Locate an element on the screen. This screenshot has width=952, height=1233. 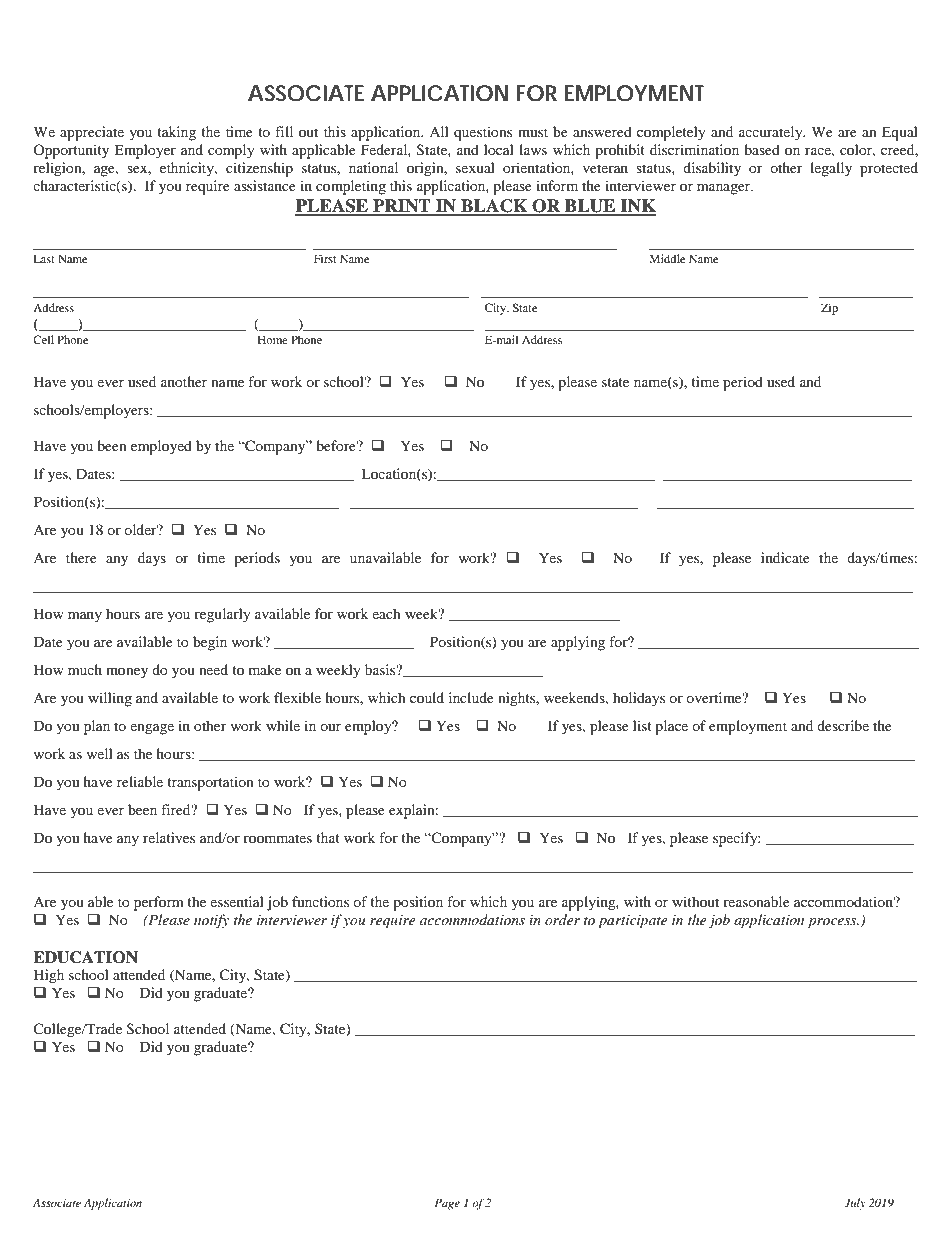
July is located at coordinates (855, 1204).
